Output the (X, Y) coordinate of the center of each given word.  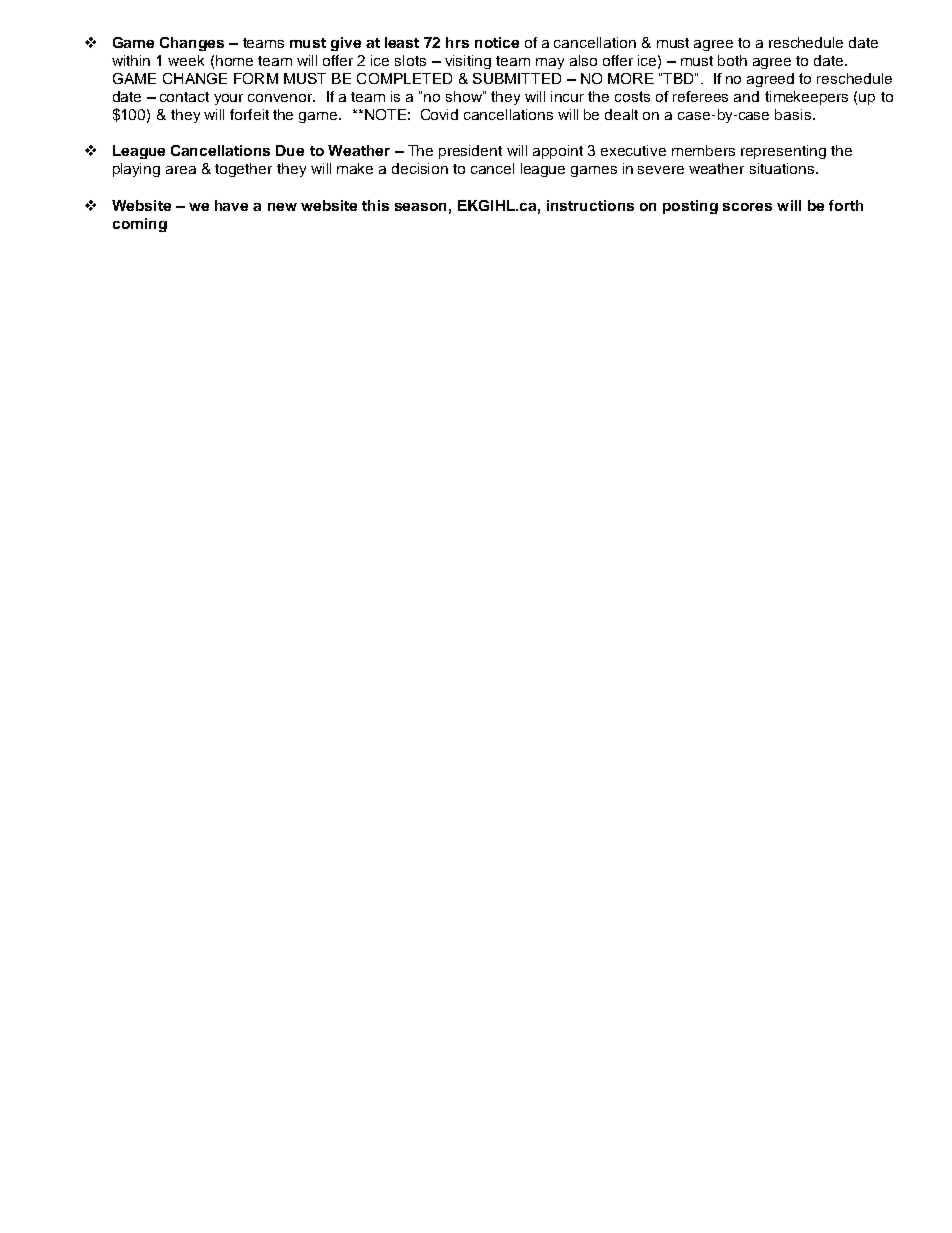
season (420, 207)
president (470, 152)
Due (290, 150)
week (186, 60)
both (732, 60)
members (703, 150)
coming (140, 225)
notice (497, 42)
